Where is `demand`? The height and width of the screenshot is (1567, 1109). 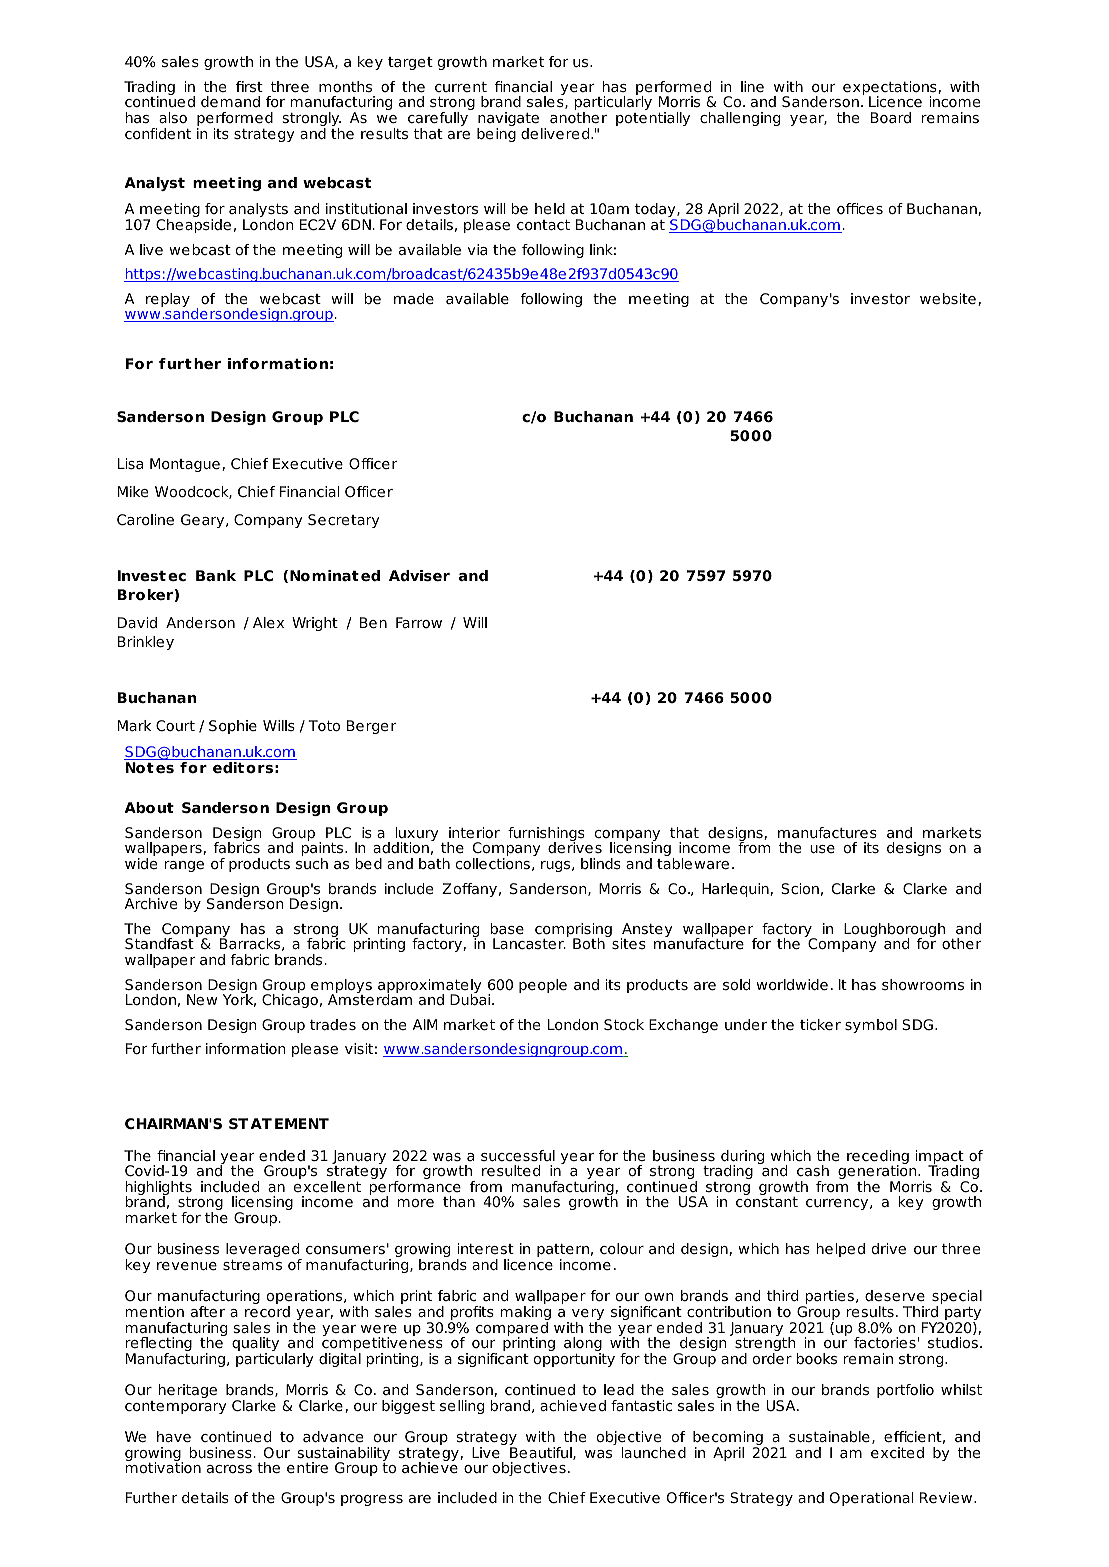
demand is located at coordinates (230, 102).
